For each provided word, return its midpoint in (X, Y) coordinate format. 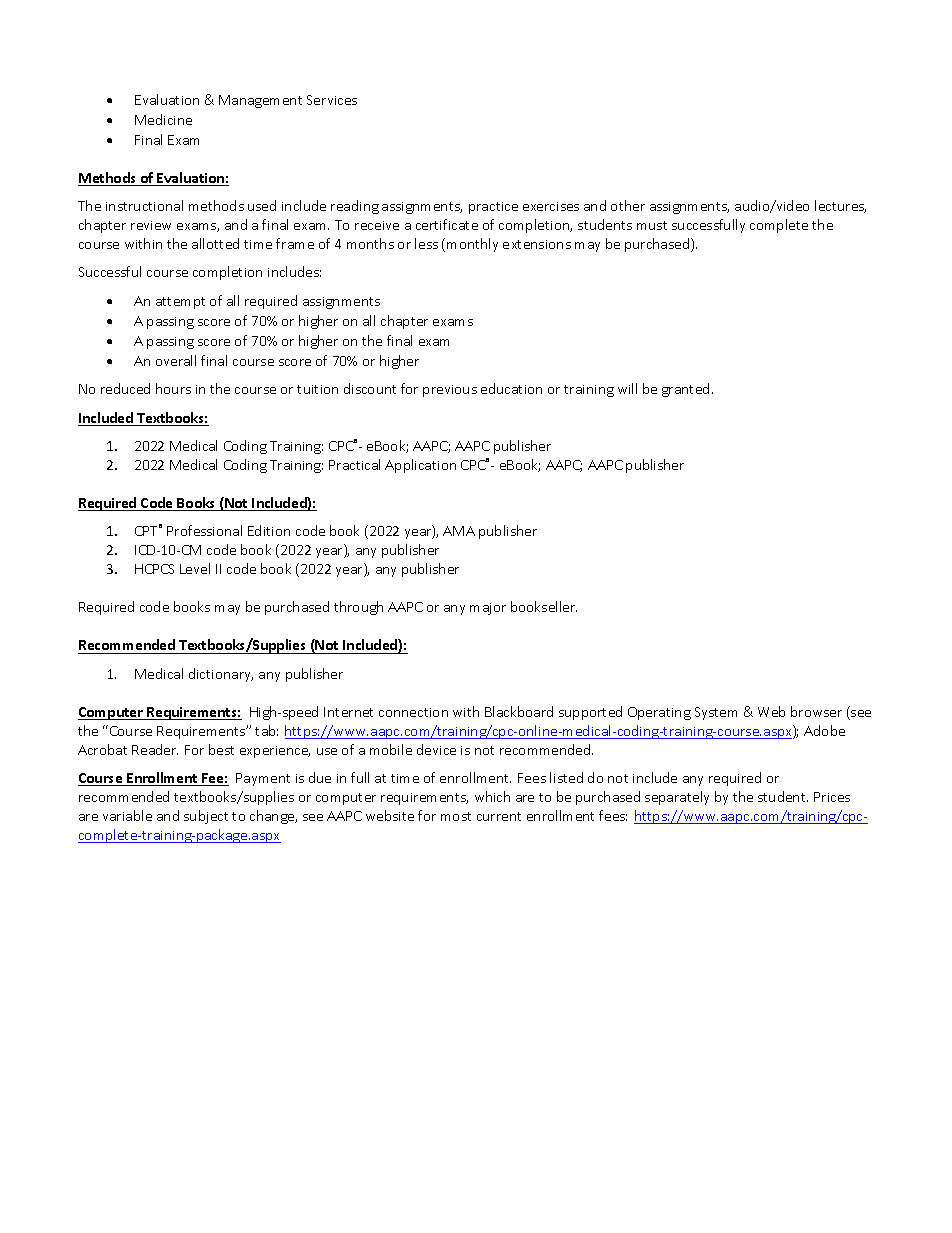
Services (332, 100)
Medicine (163, 119)
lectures (840, 206)
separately (677, 798)
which (492, 796)
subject (206, 817)
